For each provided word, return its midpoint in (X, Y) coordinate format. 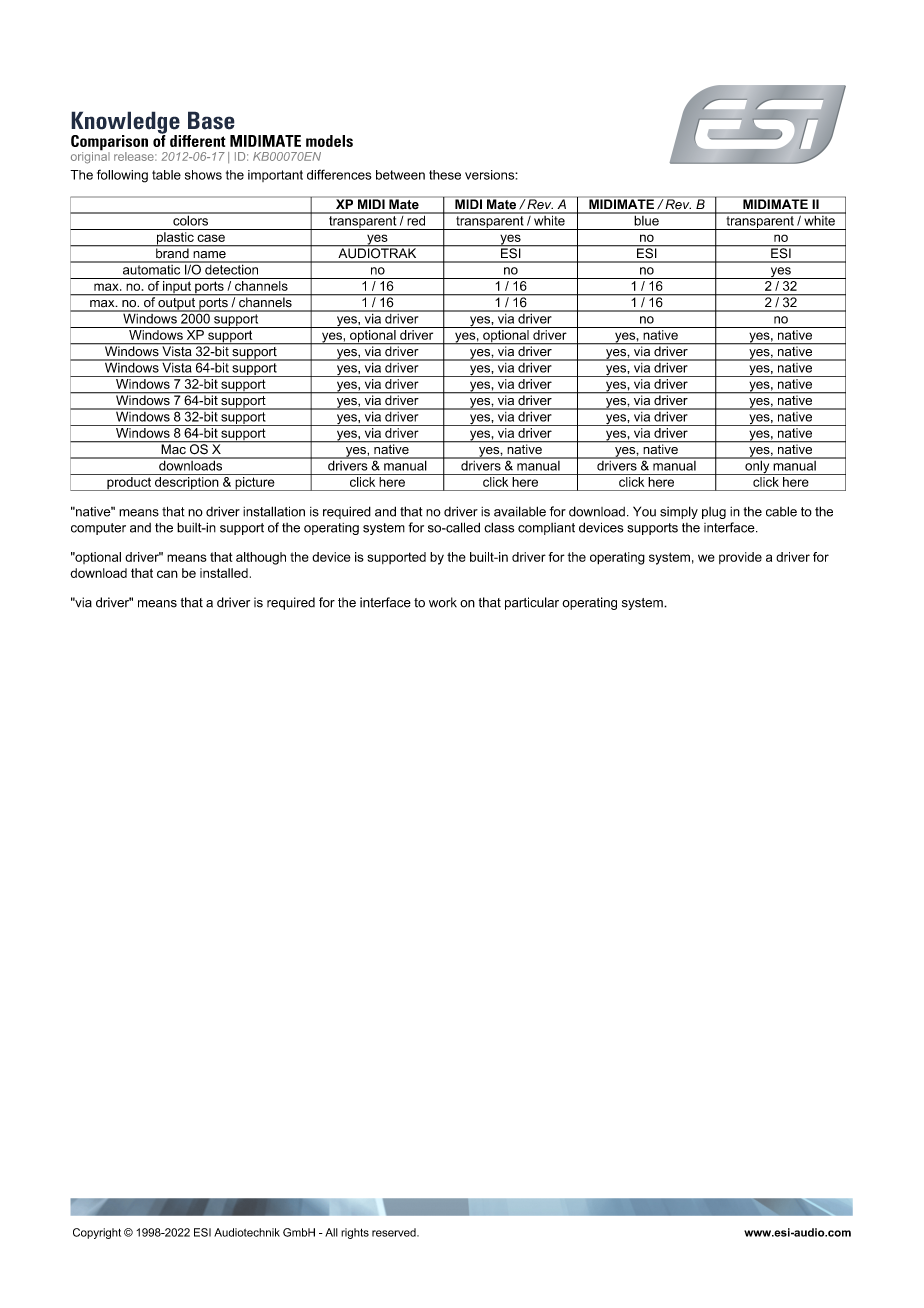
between (400, 175)
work (443, 602)
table (166, 175)
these (445, 175)
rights (355, 1233)
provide (740, 558)
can (167, 574)
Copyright (97, 1233)
